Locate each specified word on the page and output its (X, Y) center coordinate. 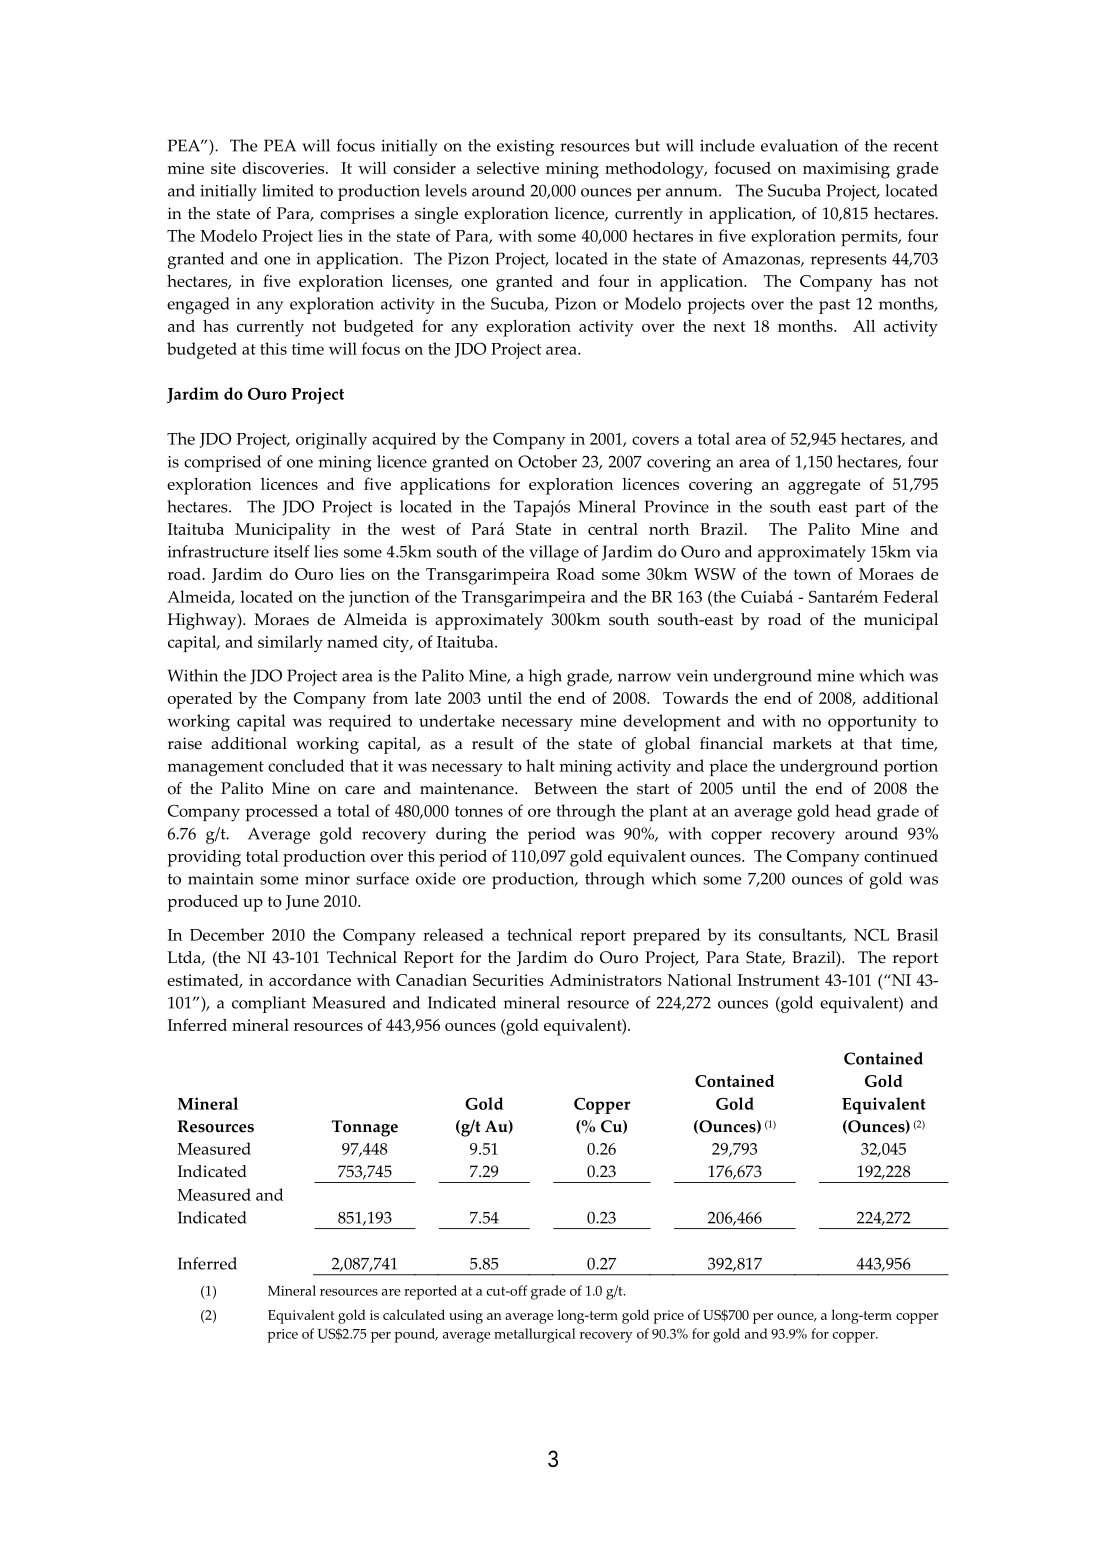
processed (281, 812)
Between (565, 788)
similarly (290, 643)
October (547, 461)
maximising (846, 170)
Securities (508, 980)
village (554, 553)
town (812, 574)
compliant (269, 1004)
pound (416, 1335)
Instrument (779, 980)
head (853, 810)
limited (288, 190)
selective (508, 167)
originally (331, 440)
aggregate (824, 487)
